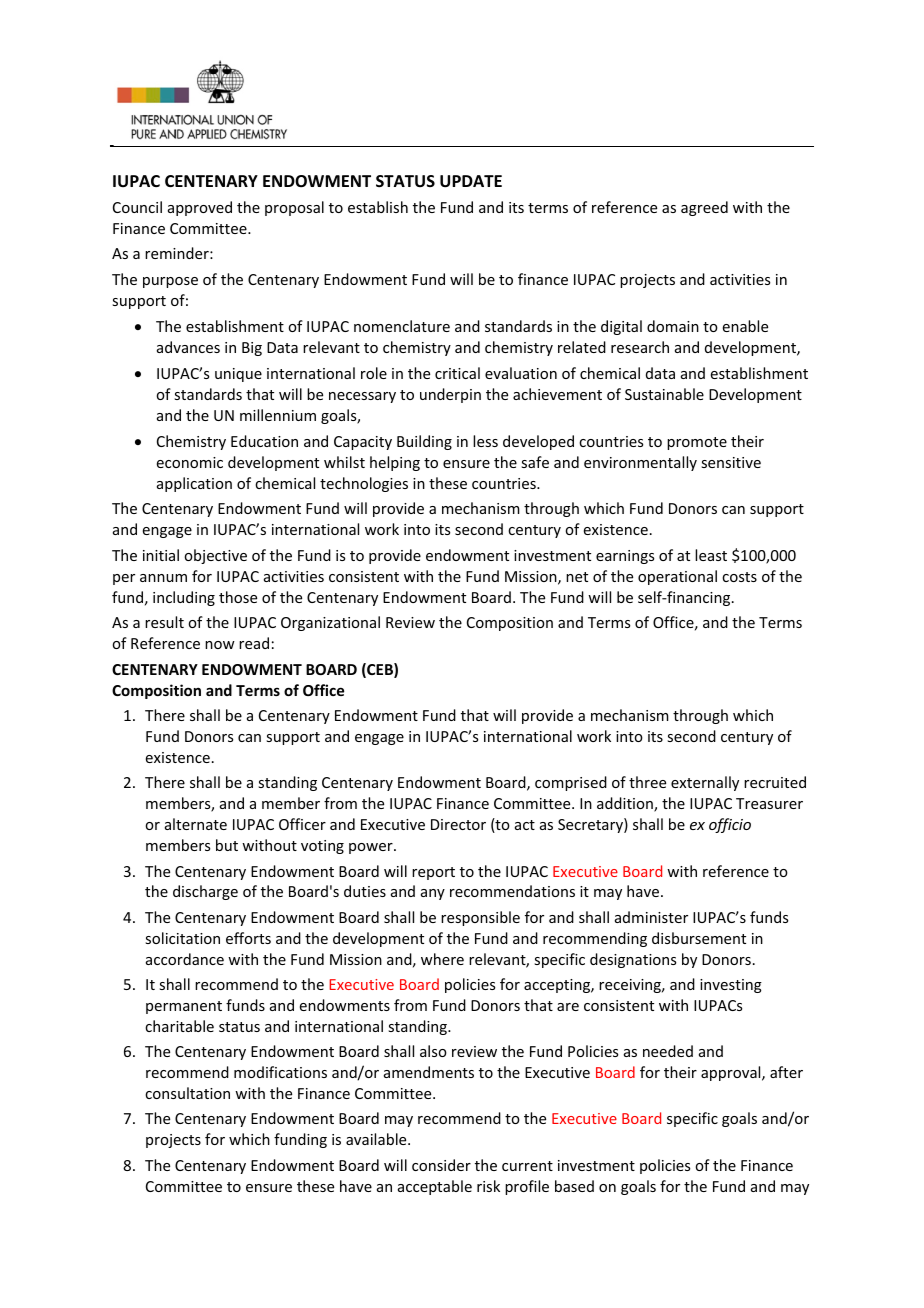 The width and height of the document is (924, 1308). Describe the element at coordinates (441, 1165) in the document. I see `consider` at that location.
